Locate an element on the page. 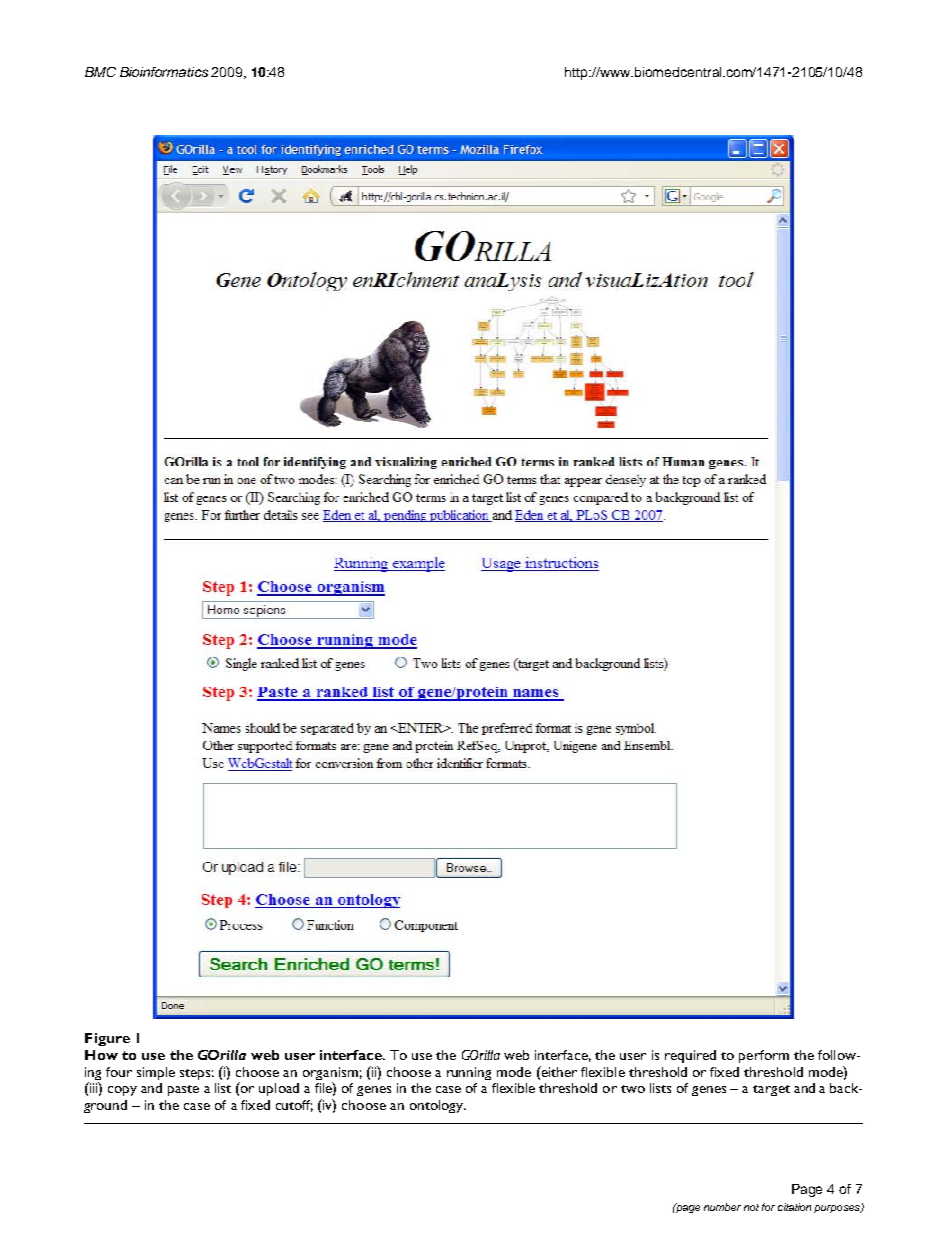  running is located at coordinates (469, 1073).
